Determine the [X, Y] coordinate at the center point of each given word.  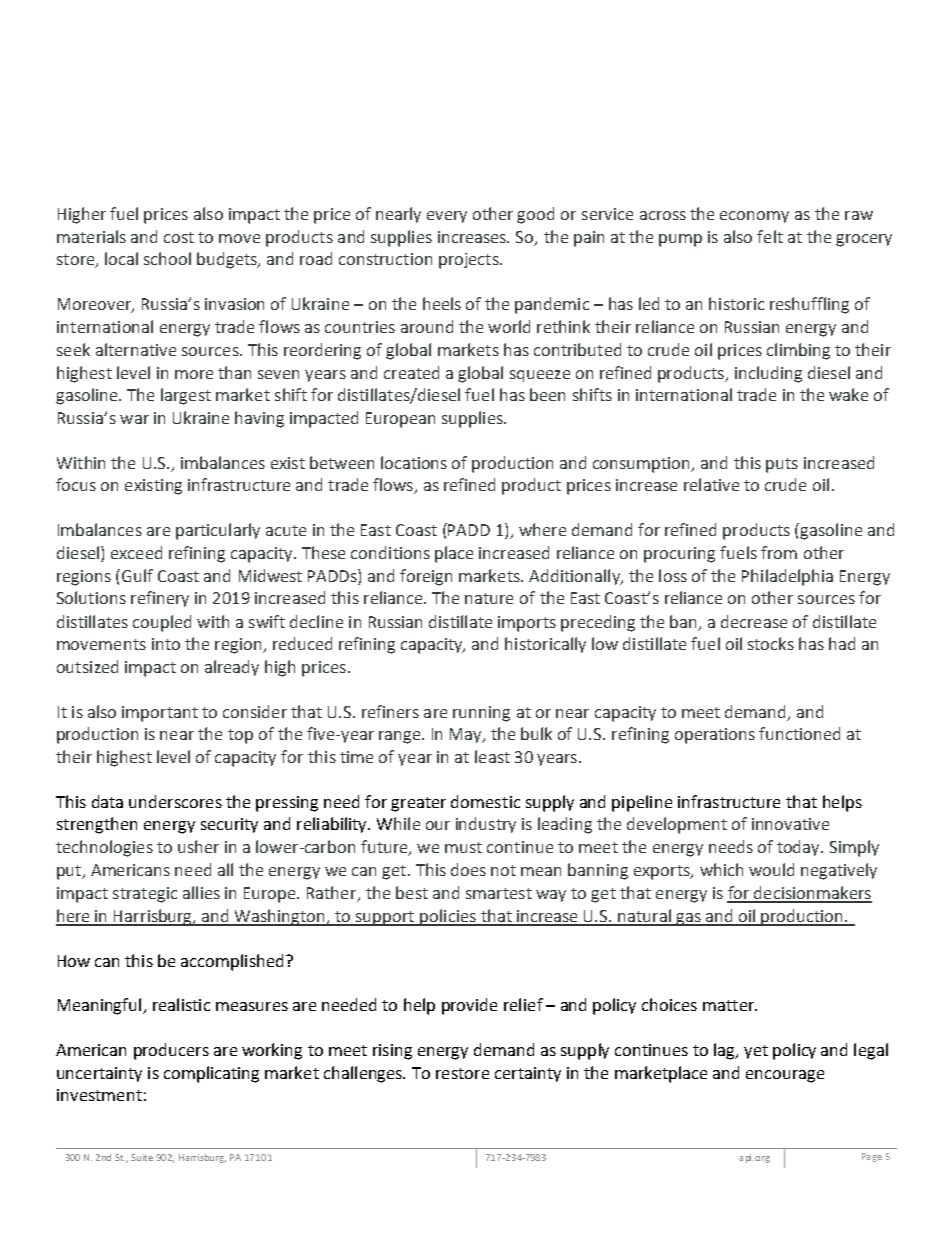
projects [470, 261]
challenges [364, 1074]
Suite [142, 1157]
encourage [785, 1076]
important [160, 714]
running [481, 714]
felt [770, 236]
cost [179, 237]
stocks [771, 643]
